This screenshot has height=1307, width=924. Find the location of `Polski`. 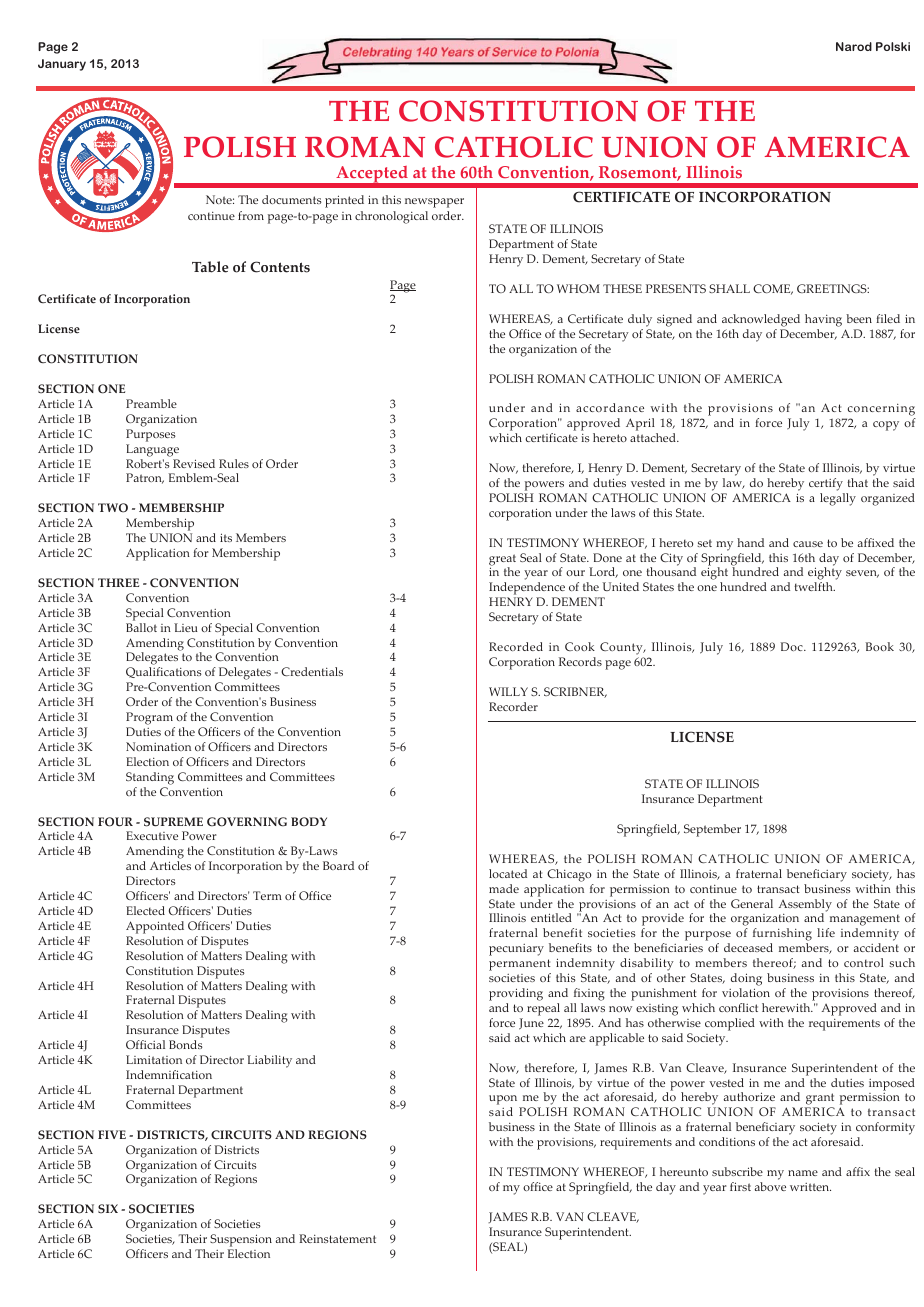

Polski is located at coordinates (893, 46).
